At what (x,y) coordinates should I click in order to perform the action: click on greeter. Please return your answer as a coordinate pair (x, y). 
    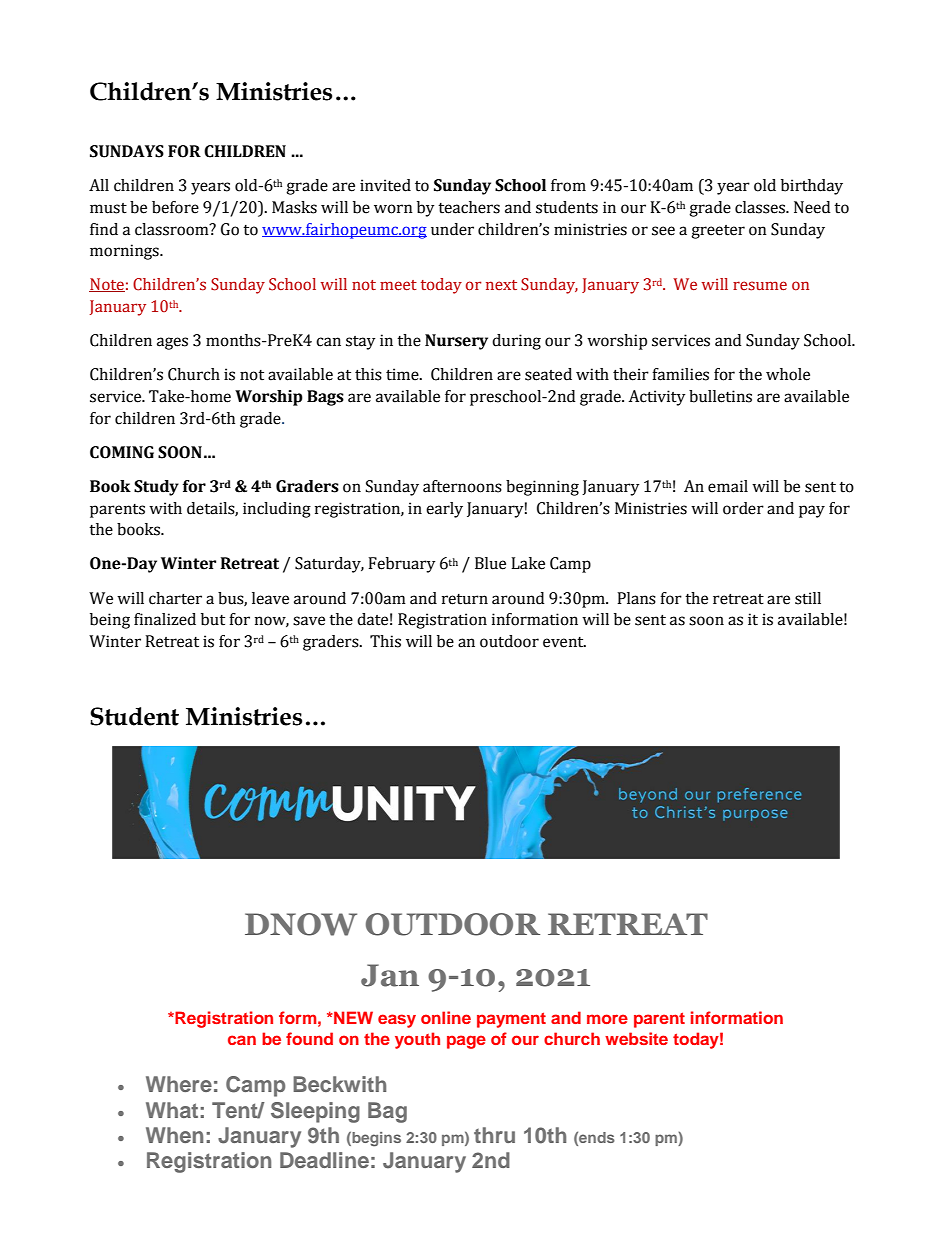
    Looking at the image, I should click on (718, 232).
